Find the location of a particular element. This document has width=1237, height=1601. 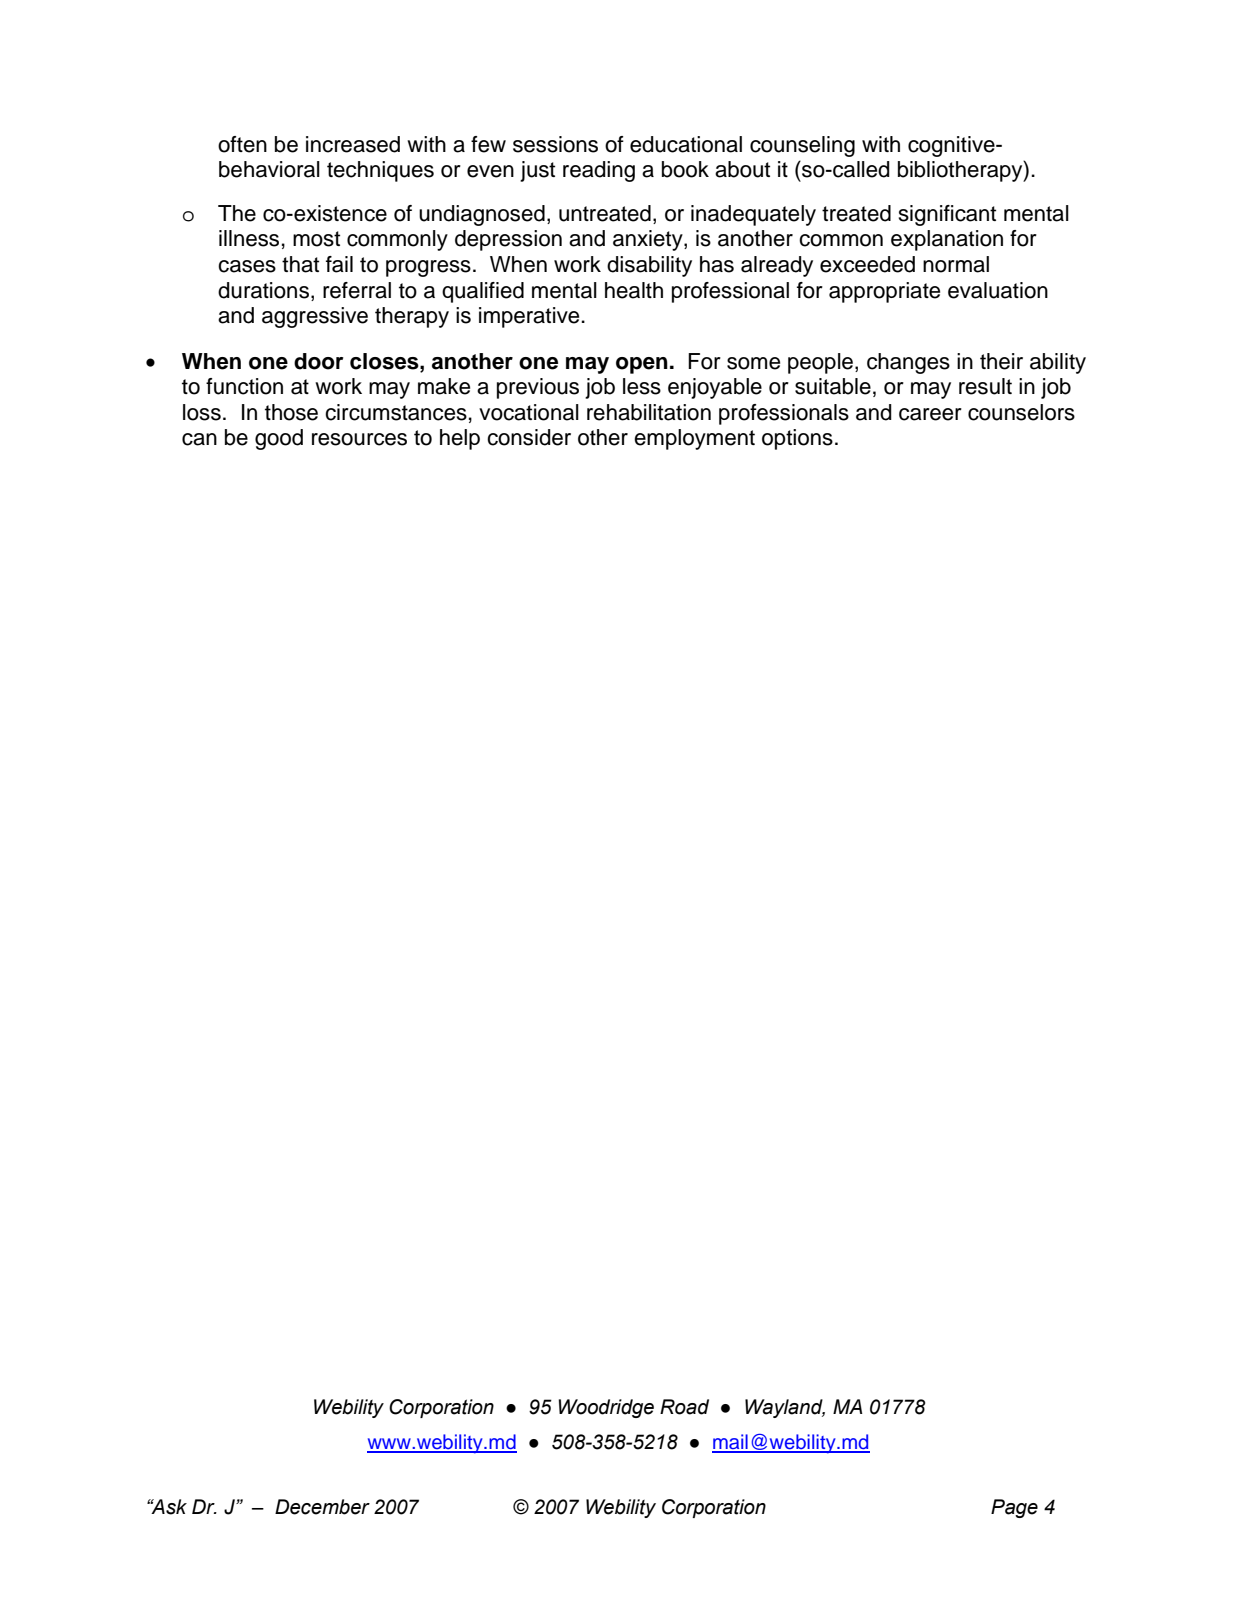

good is located at coordinates (279, 439).
